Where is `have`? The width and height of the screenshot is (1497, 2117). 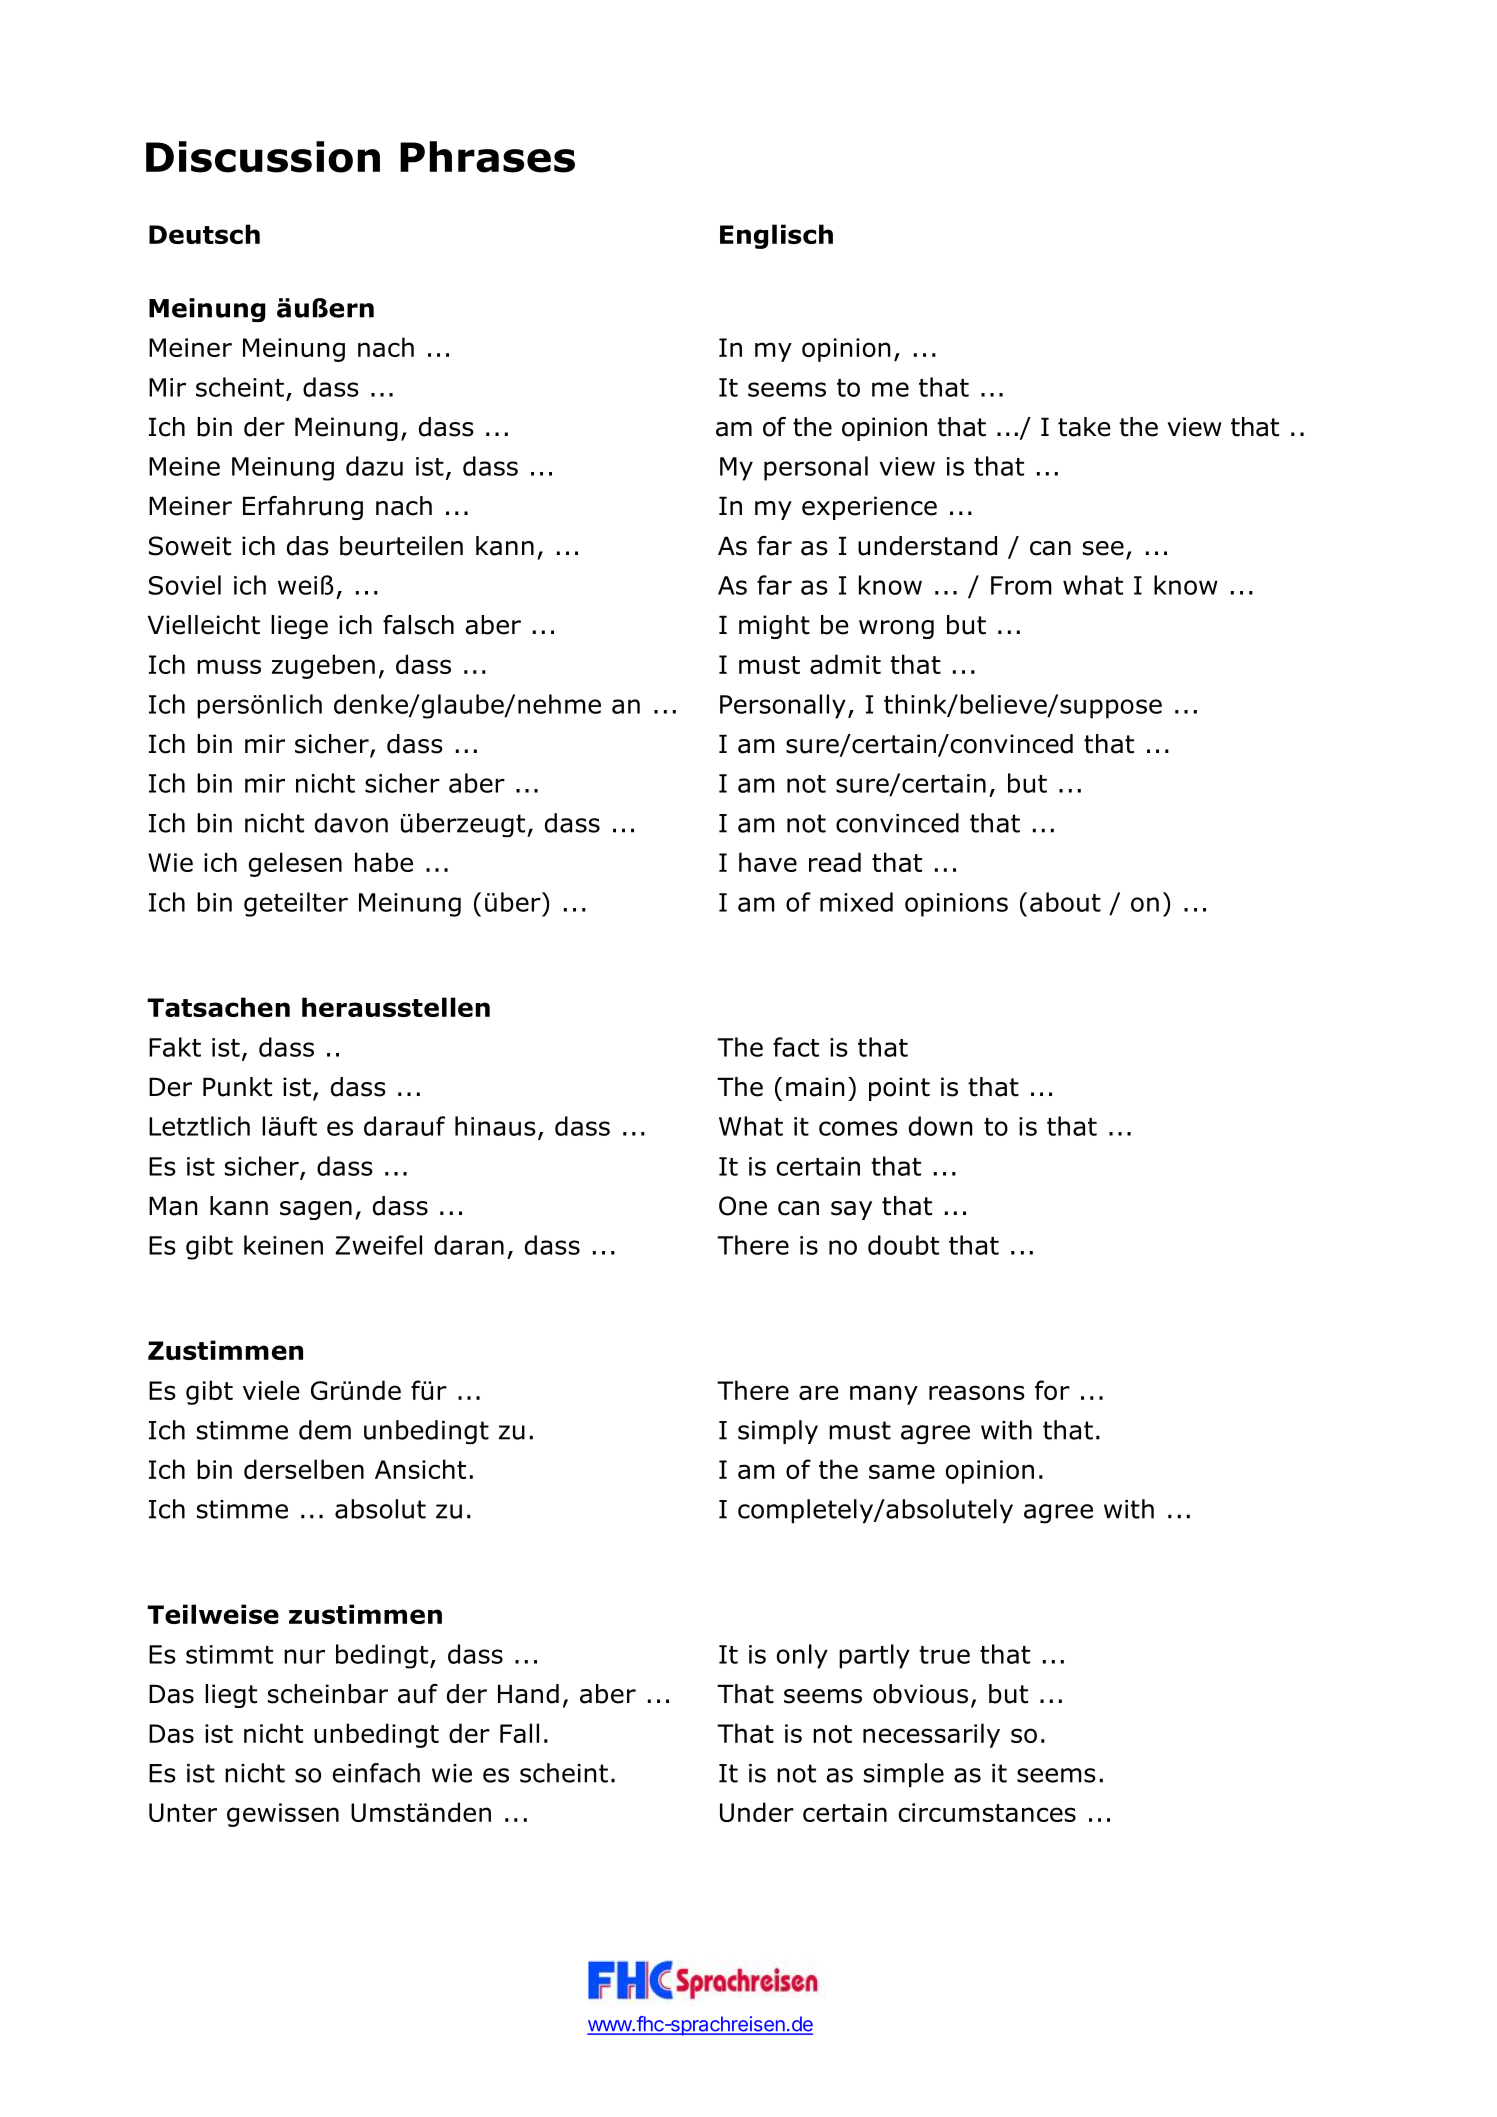 have is located at coordinates (768, 862).
